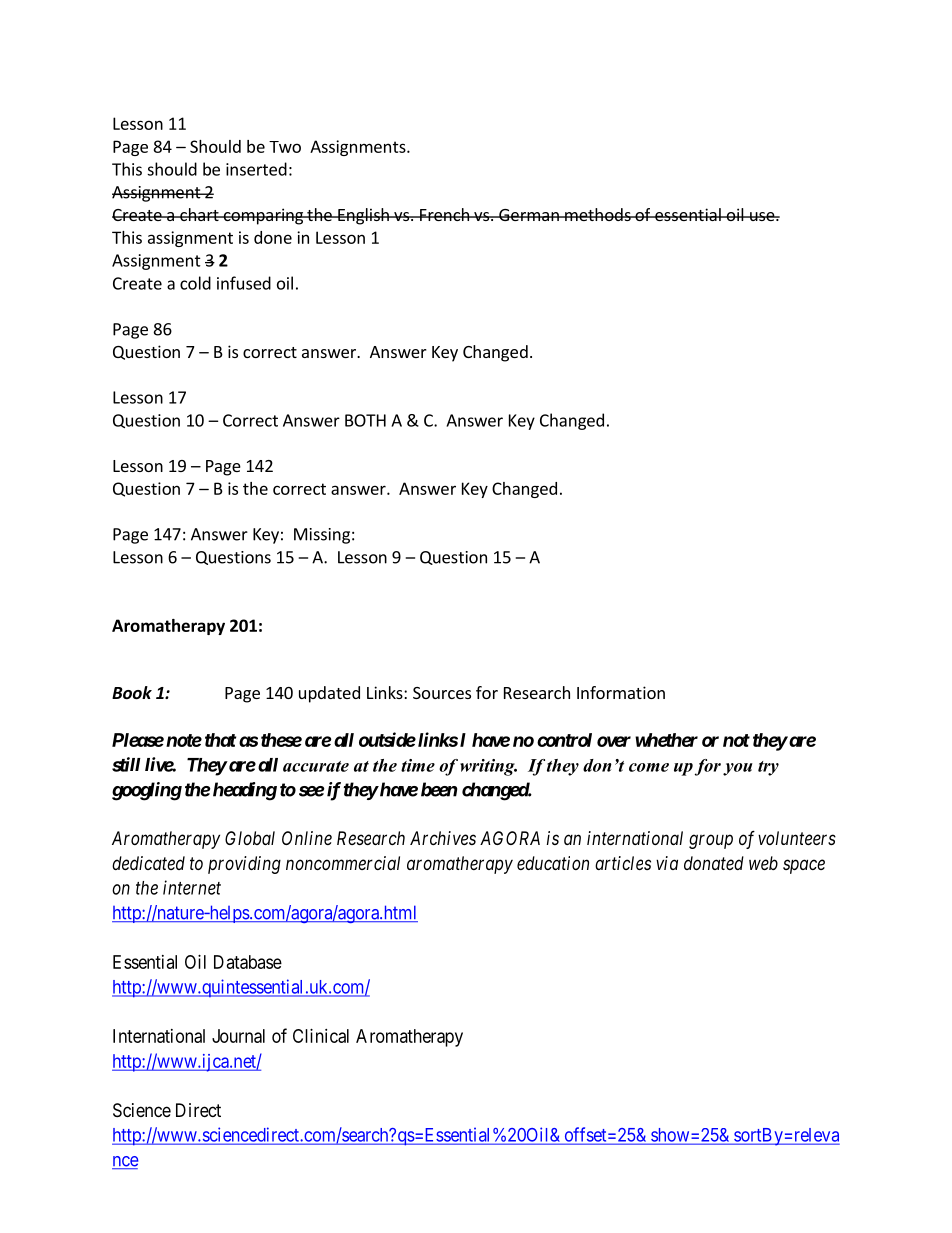 This screenshot has width=952, height=1233. Describe the element at coordinates (238, 1036) in the screenshot. I see `Journal` at that location.
